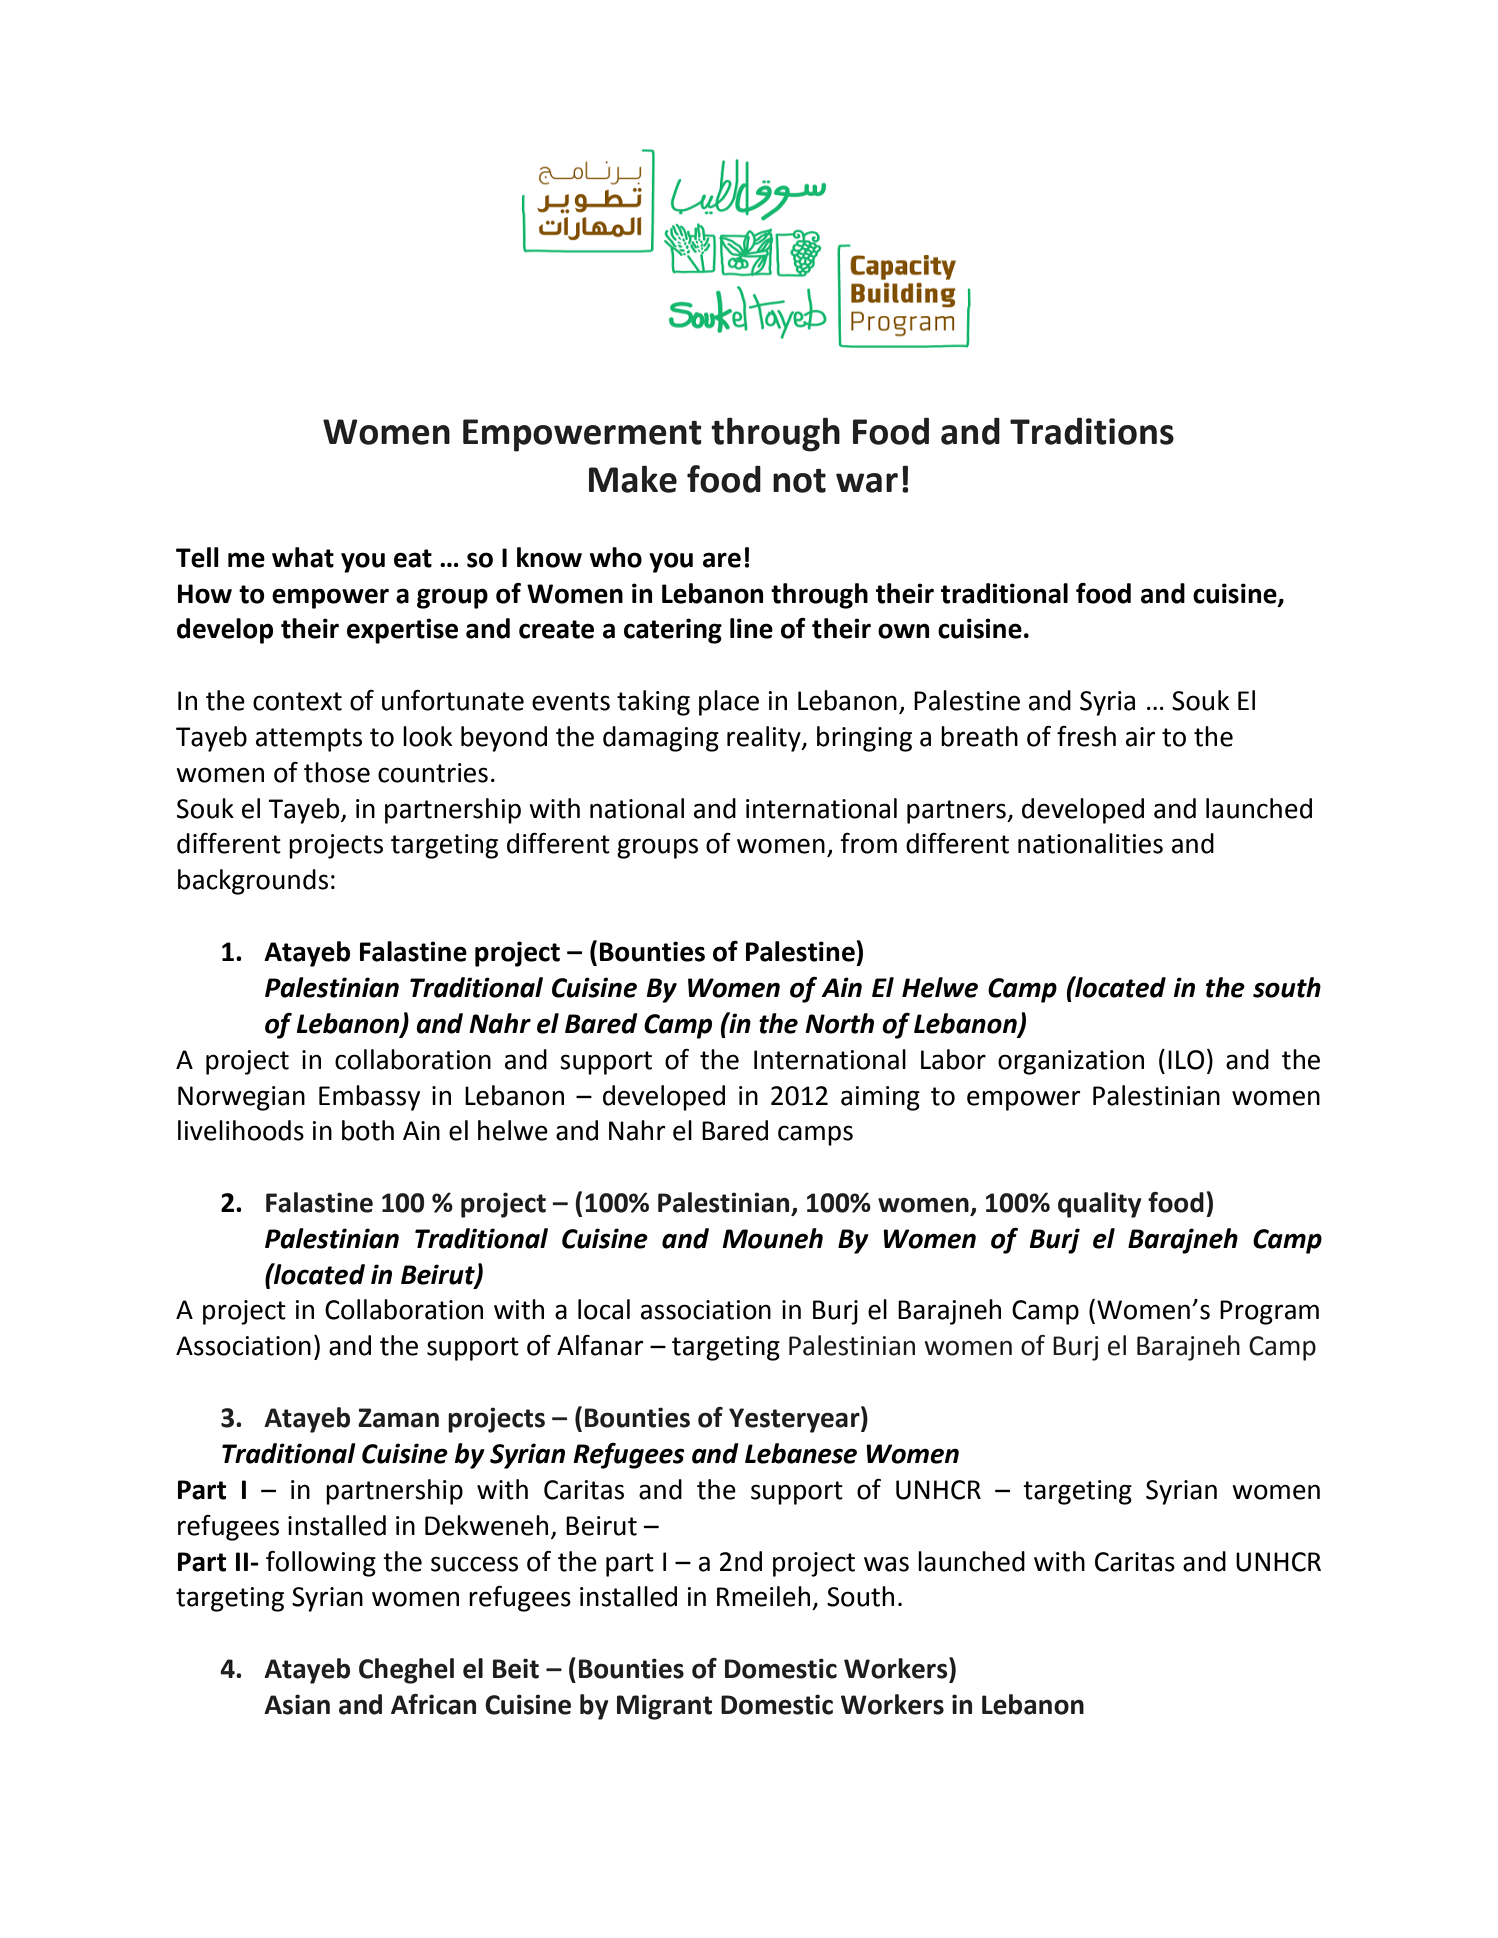 The height and width of the screenshot is (1938, 1498). What do you see at coordinates (1269, 1312) in the screenshot?
I see `Program` at bounding box center [1269, 1312].
